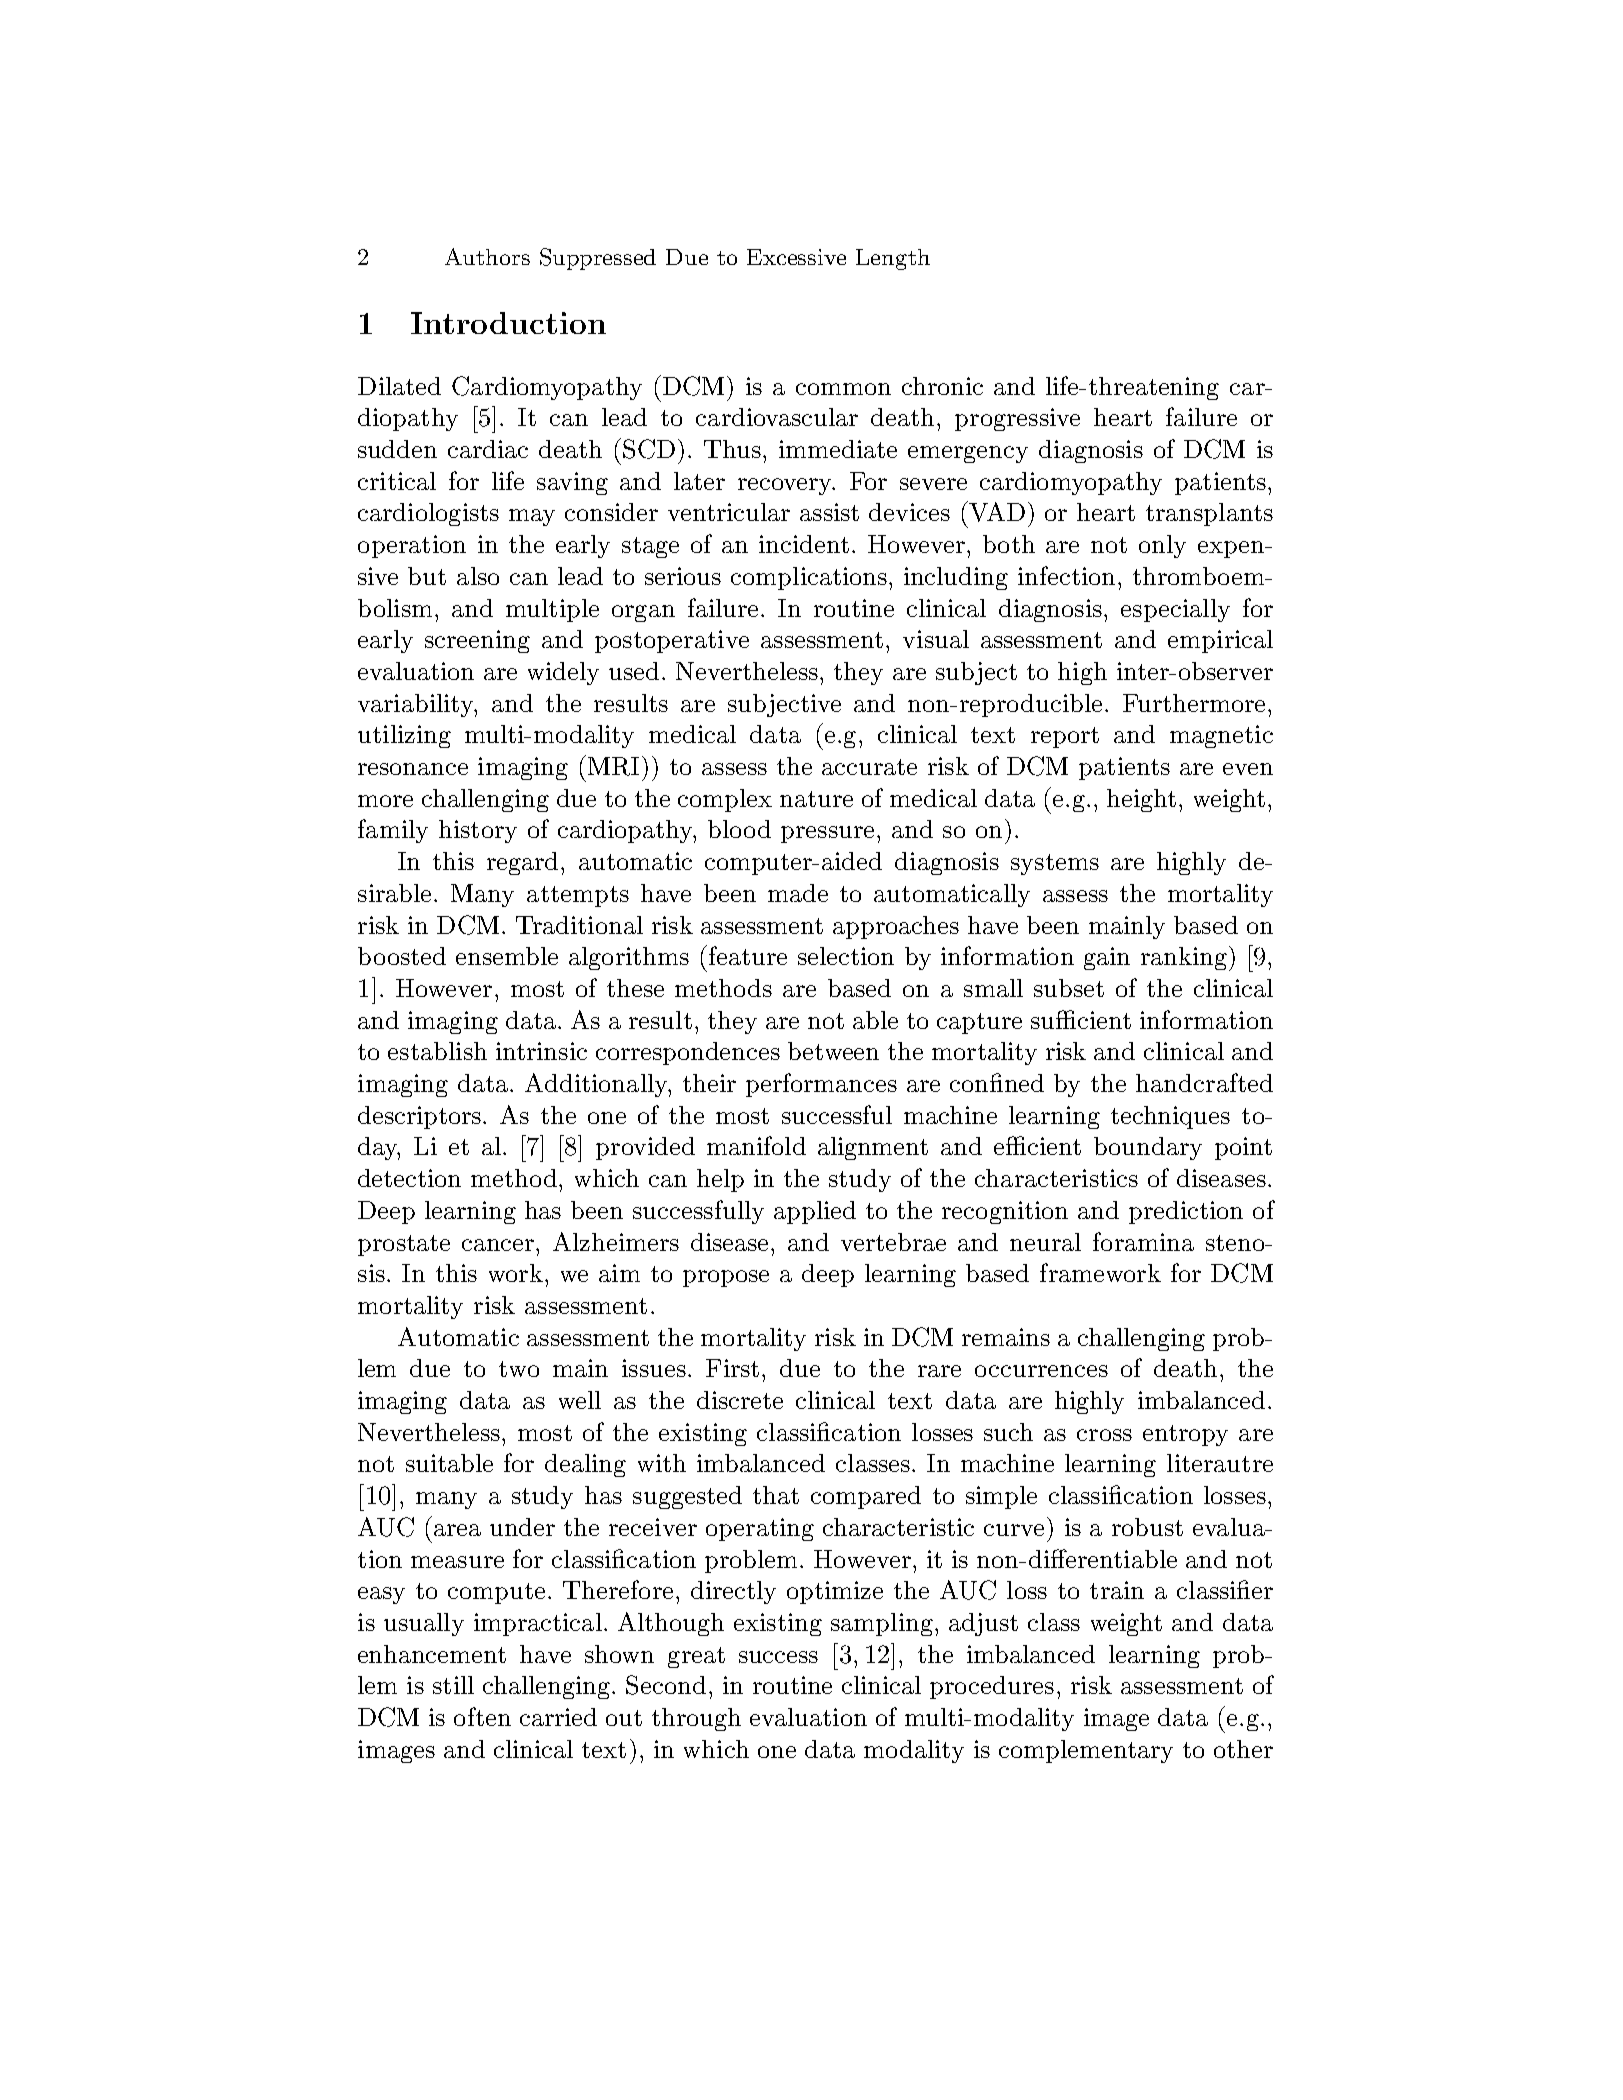 This screenshot has height=2100, width=1623. Describe the element at coordinates (482, 1716) in the screenshot. I see `often` at that location.
